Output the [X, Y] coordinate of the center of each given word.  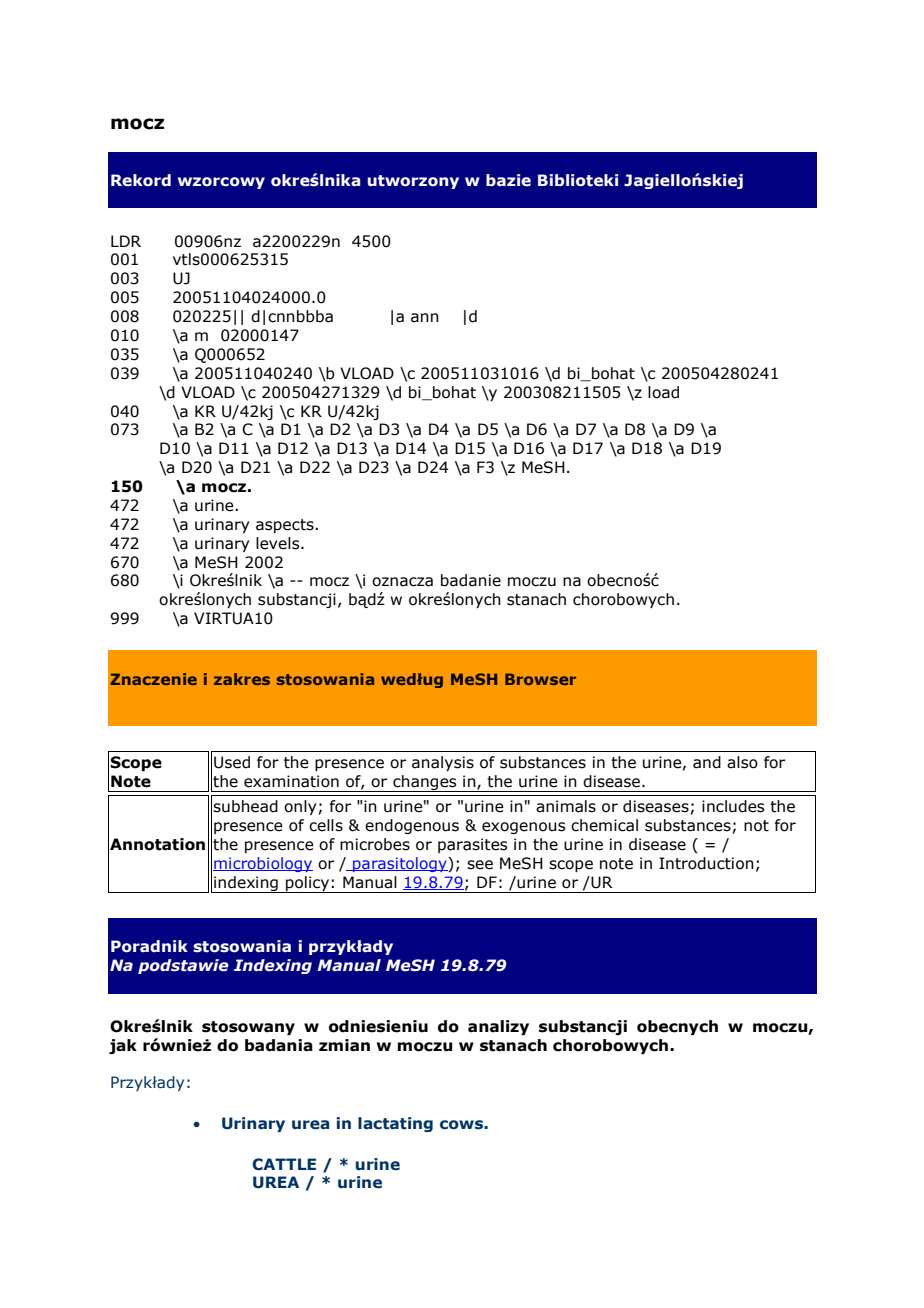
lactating [395, 1124]
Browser [540, 679]
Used [232, 762]
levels [279, 543]
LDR [126, 241]
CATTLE [284, 1164]
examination [291, 781]
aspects [286, 526]
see [480, 865]
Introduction [706, 863]
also [742, 762]
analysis [443, 763]
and [707, 762]
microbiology [263, 864]
